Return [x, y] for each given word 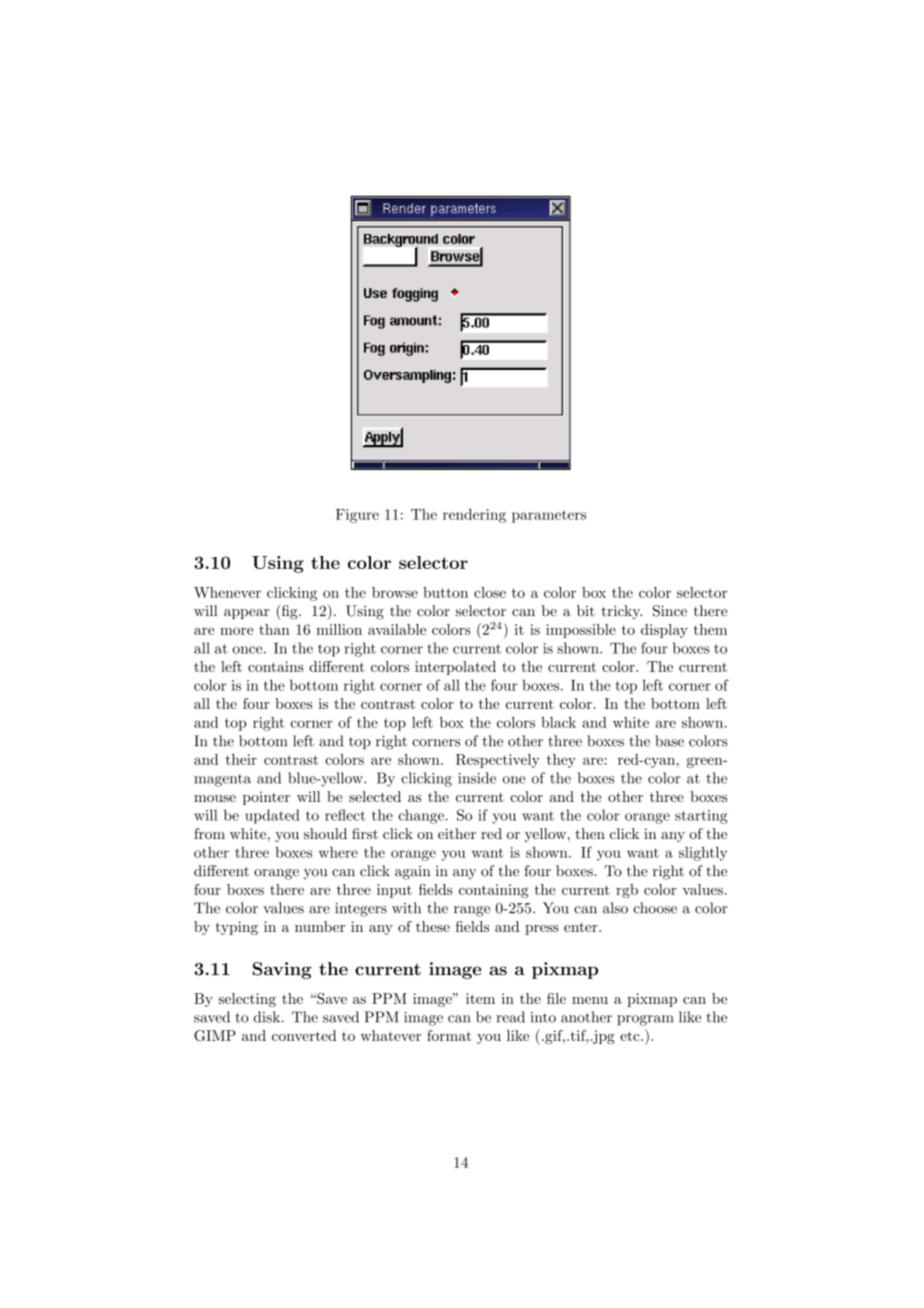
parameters [549, 516]
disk [268, 1017]
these [433, 926]
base [669, 741]
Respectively [498, 761]
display [664, 631]
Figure [357, 516]
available [397, 629]
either [457, 833]
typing [237, 928]
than [274, 629]
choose [655, 908]
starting [701, 817]
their [241, 759]
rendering [474, 515]
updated [272, 816]
